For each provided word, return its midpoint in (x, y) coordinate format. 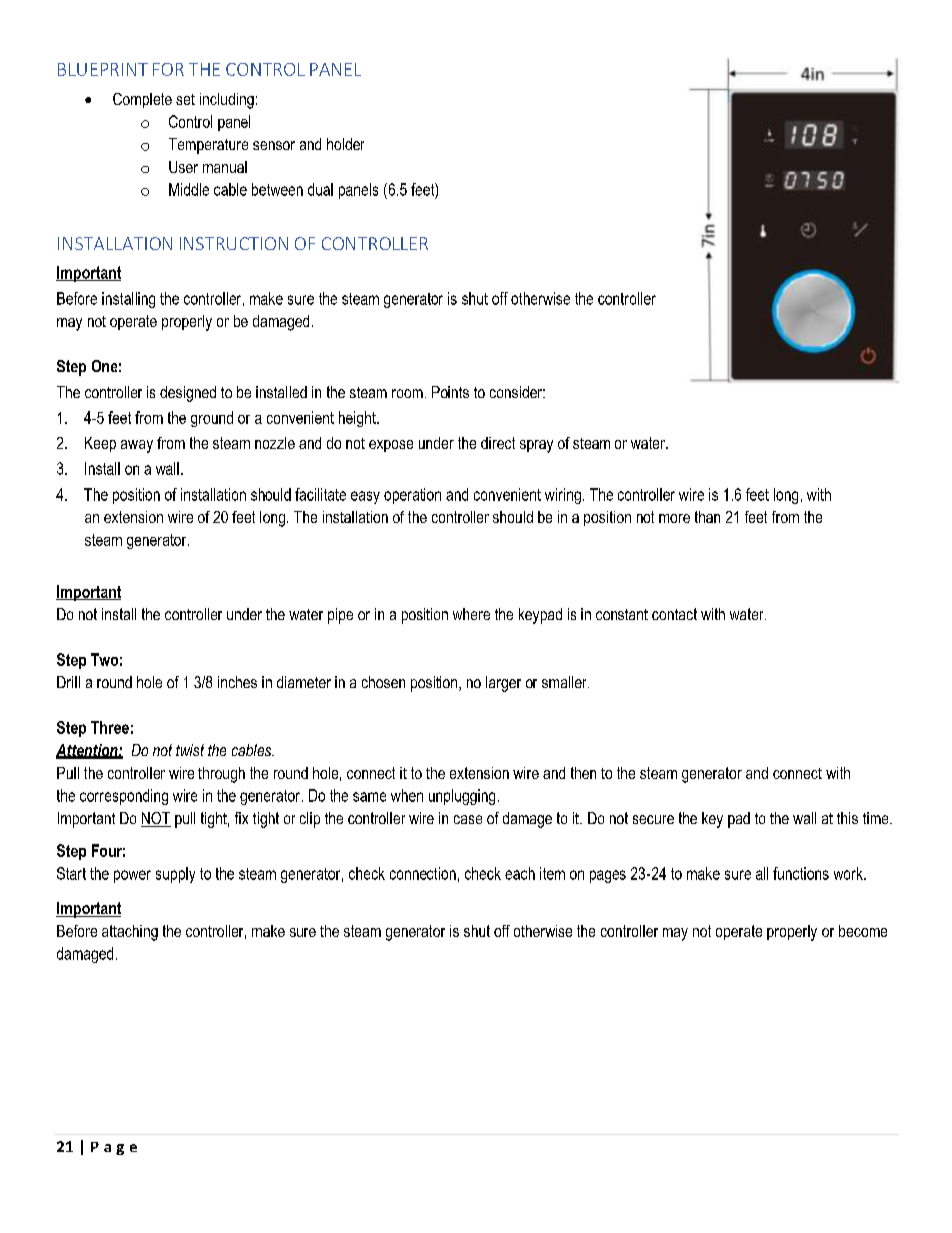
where (471, 614)
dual (320, 189)
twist (190, 750)
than (707, 517)
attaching (130, 933)
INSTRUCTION (234, 243)
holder (345, 144)
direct (498, 443)
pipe (340, 616)
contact (674, 614)
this (847, 818)
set (185, 99)
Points (450, 392)
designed (188, 394)
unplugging (462, 797)
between (277, 189)
